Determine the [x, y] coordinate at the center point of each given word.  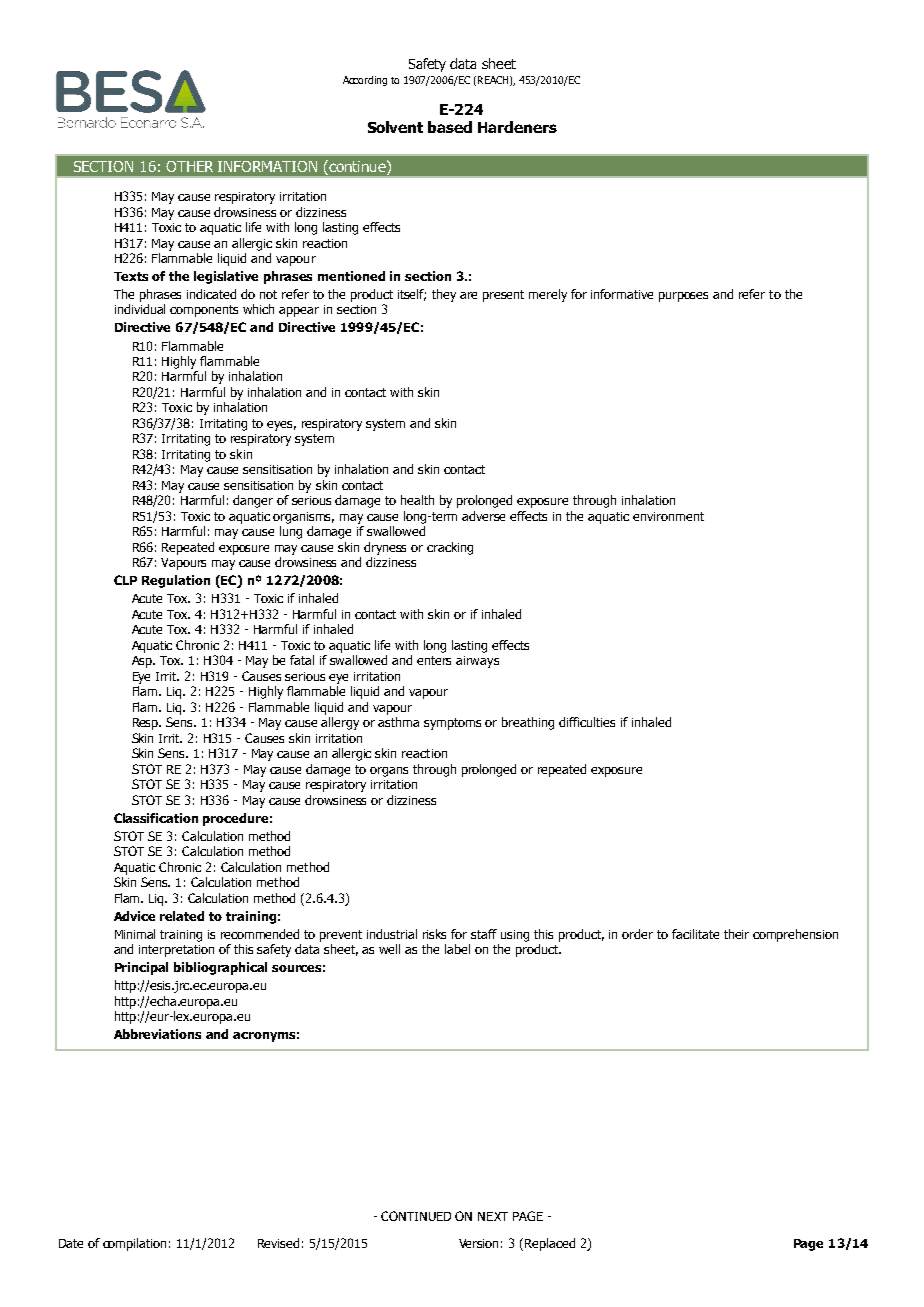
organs [389, 772]
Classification [156, 818]
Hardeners [517, 127]
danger [253, 501]
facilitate [695, 934]
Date [71, 1243]
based [450, 127]
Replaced [550, 1244]
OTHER [189, 166]
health [417, 500]
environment [668, 516]
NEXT [493, 1216]
